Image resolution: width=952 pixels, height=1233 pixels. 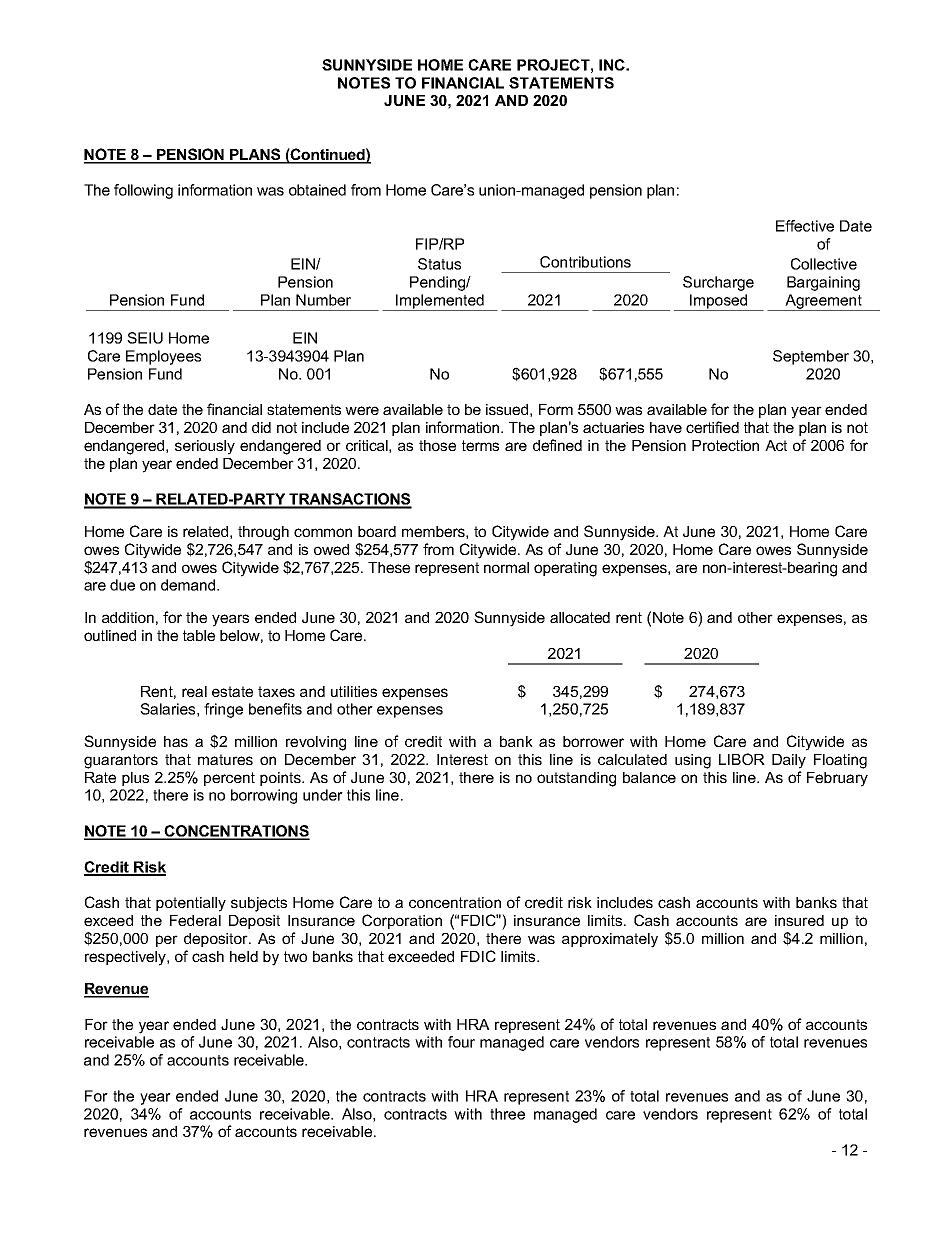 What do you see at coordinates (742, 759) in the page?
I see `LIBOR` at bounding box center [742, 759].
